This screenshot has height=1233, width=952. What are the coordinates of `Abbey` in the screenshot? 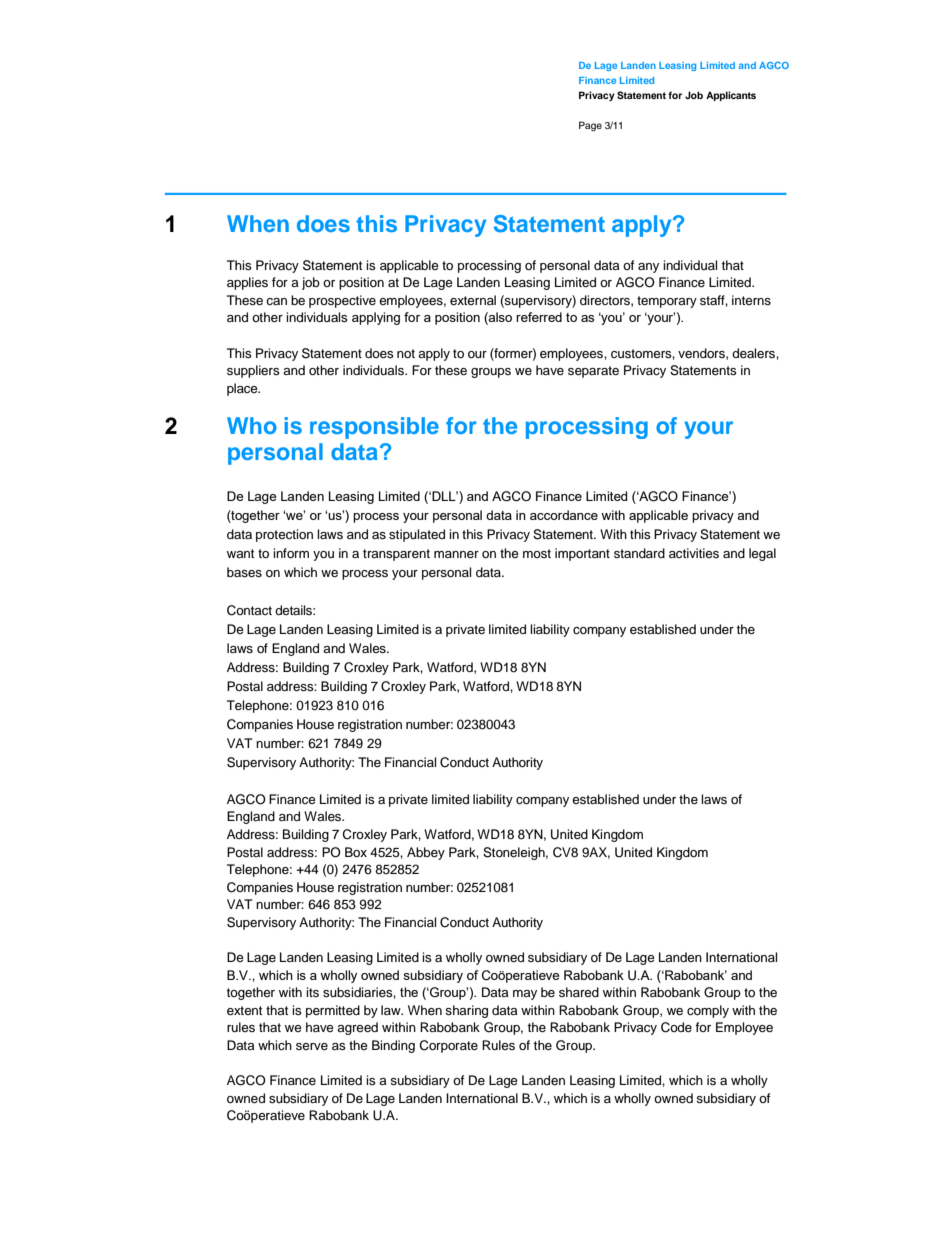 It's located at (426, 853).
